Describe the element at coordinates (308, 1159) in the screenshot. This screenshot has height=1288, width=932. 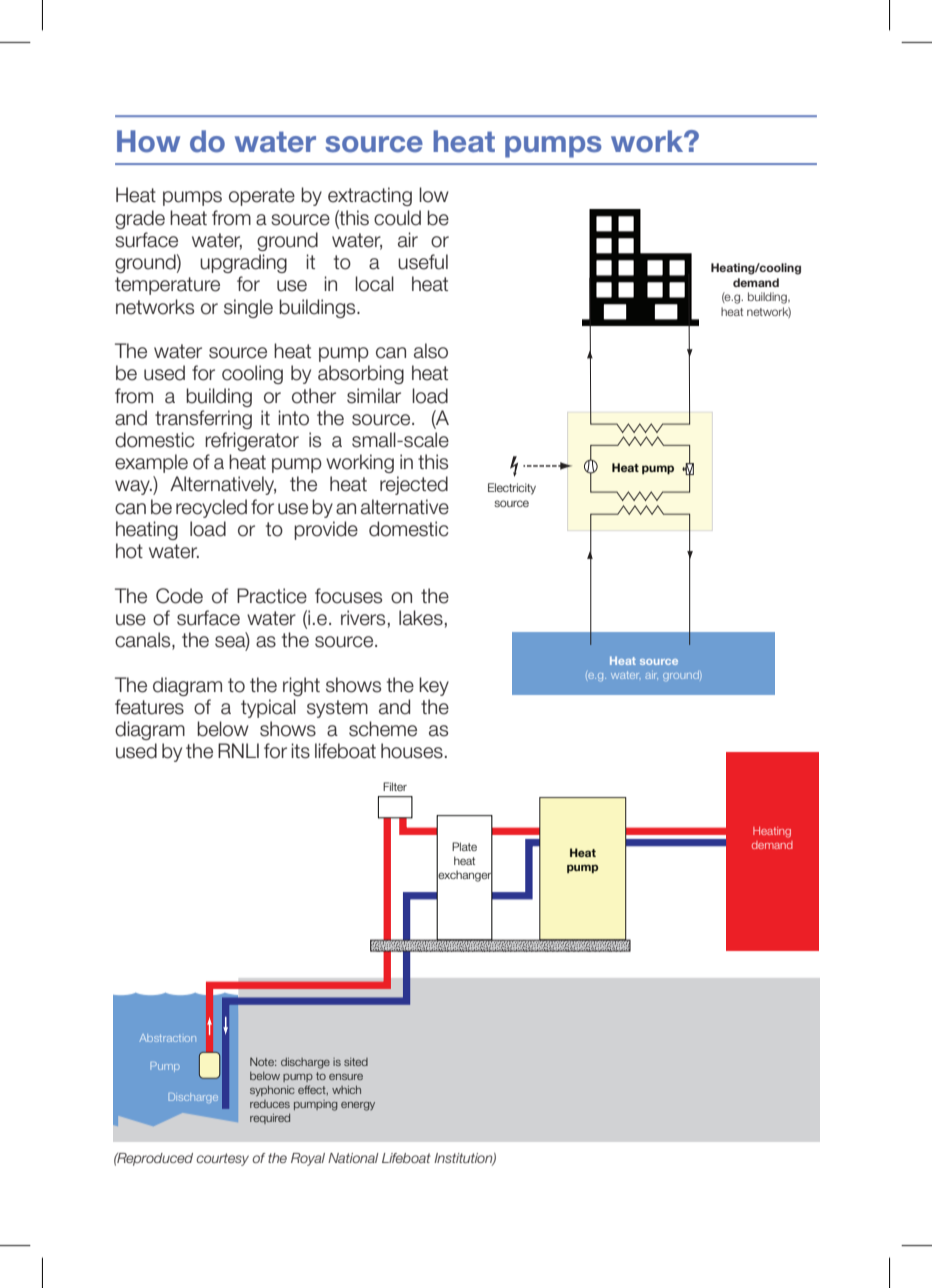
I see `Royal` at that location.
